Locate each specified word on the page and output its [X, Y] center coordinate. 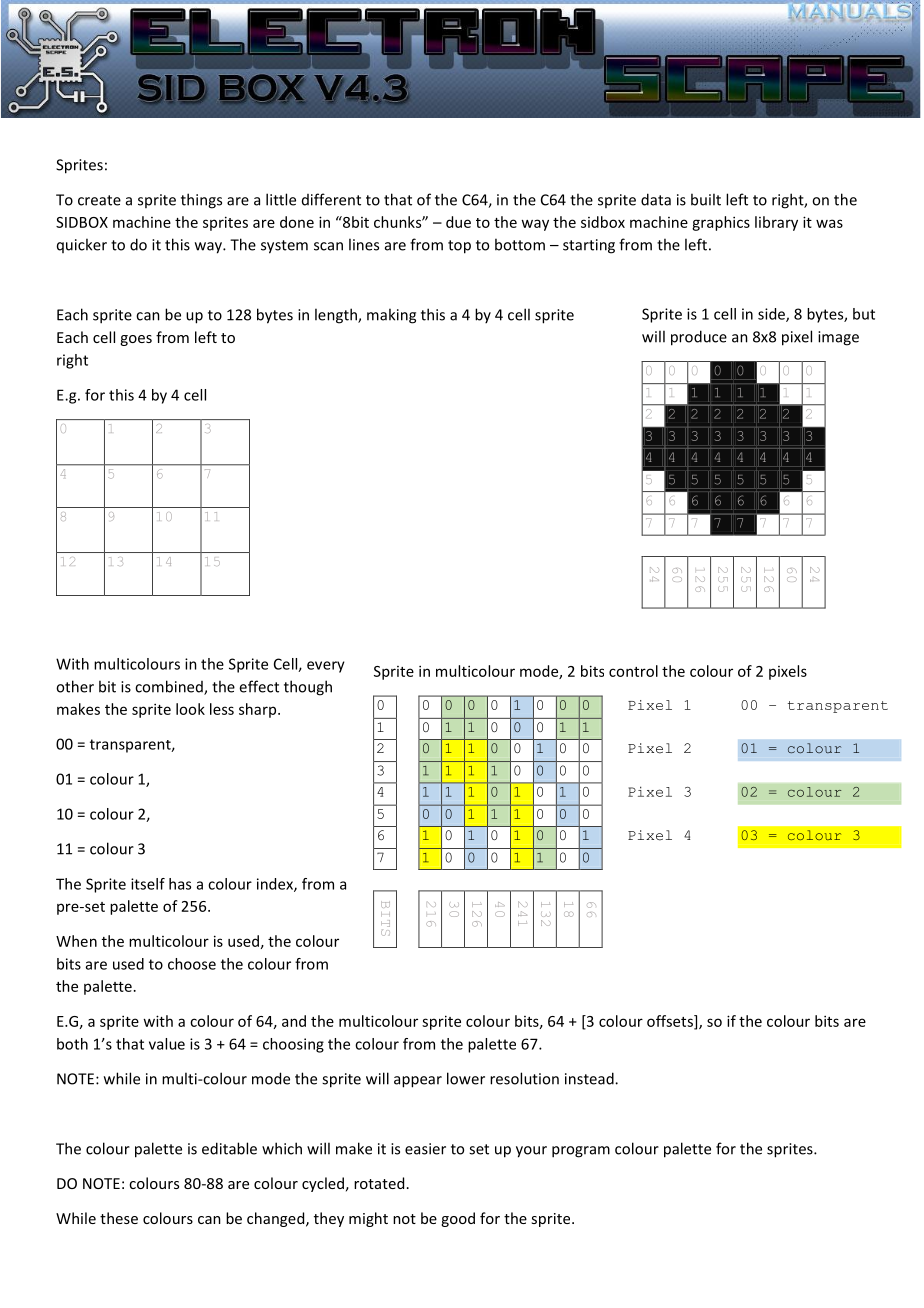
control [633, 671]
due [458, 222]
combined [170, 687]
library [776, 223]
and [294, 1021]
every [326, 667]
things [201, 201]
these [119, 1218]
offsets [671, 1022]
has [180, 884]
